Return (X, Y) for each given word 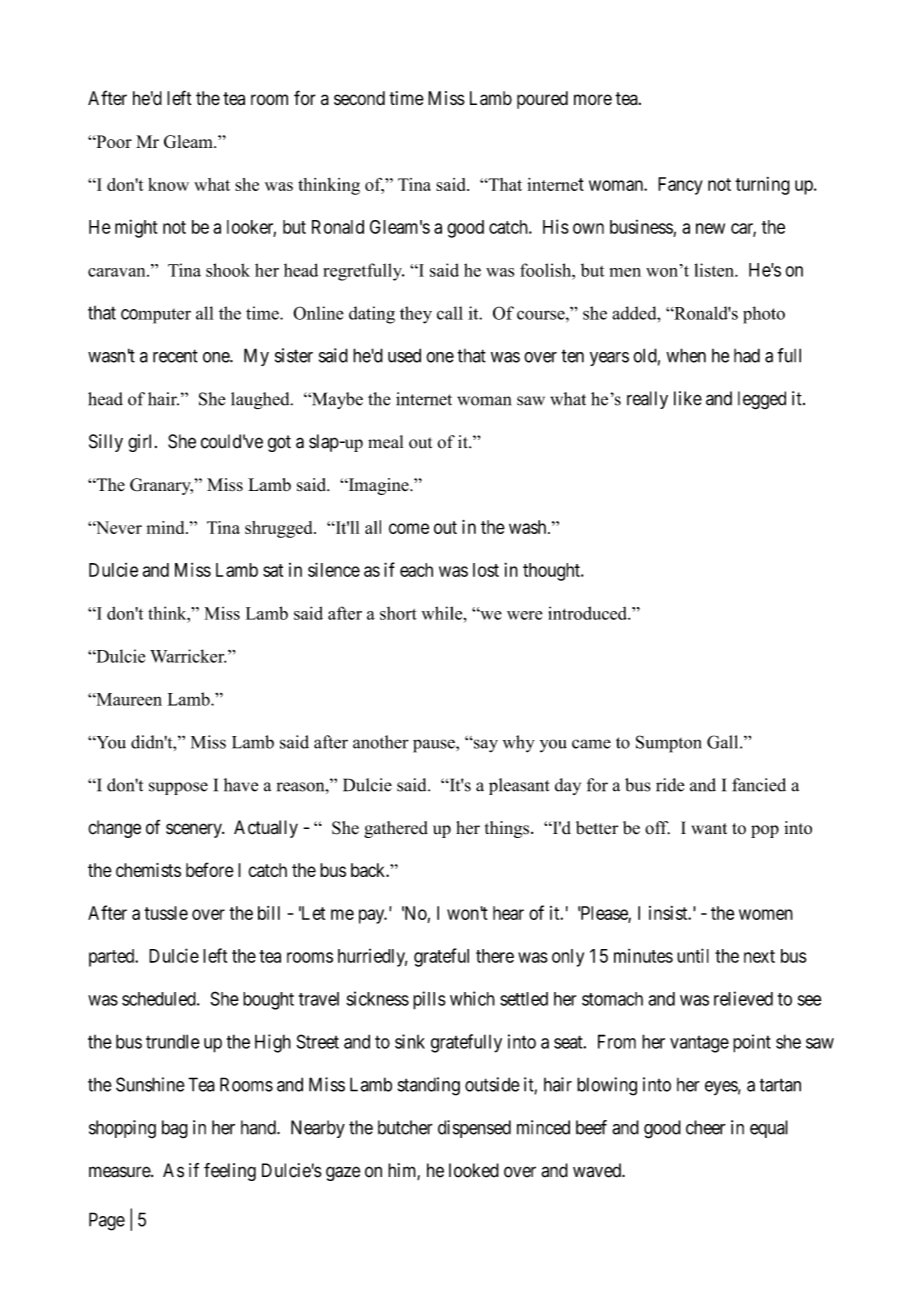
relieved (743, 998)
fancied (759, 785)
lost (486, 570)
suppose (178, 788)
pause (435, 746)
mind (167, 527)
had (747, 355)
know (168, 184)
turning (762, 186)
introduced (588, 613)
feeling (230, 1172)
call (450, 313)
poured (542, 100)
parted (113, 958)
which (472, 998)
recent (175, 356)
